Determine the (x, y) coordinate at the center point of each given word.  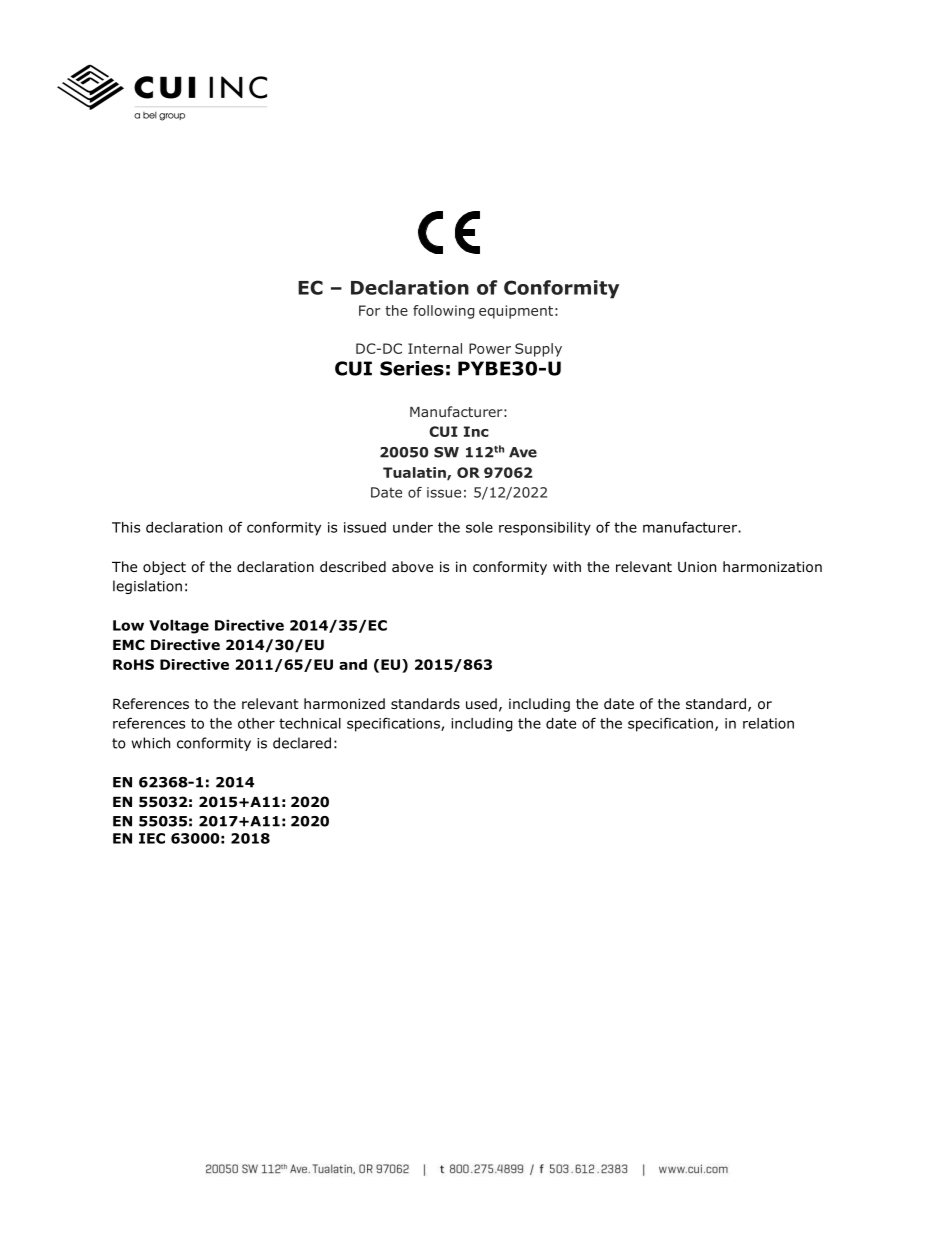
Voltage (179, 627)
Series (412, 368)
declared (302, 743)
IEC (152, 838)
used (481, 703)
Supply (538, 350)
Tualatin (415, 473)
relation (768, 723)
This (126, 527)
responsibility (545, 529)
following (443, 312)
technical (310, 723)
